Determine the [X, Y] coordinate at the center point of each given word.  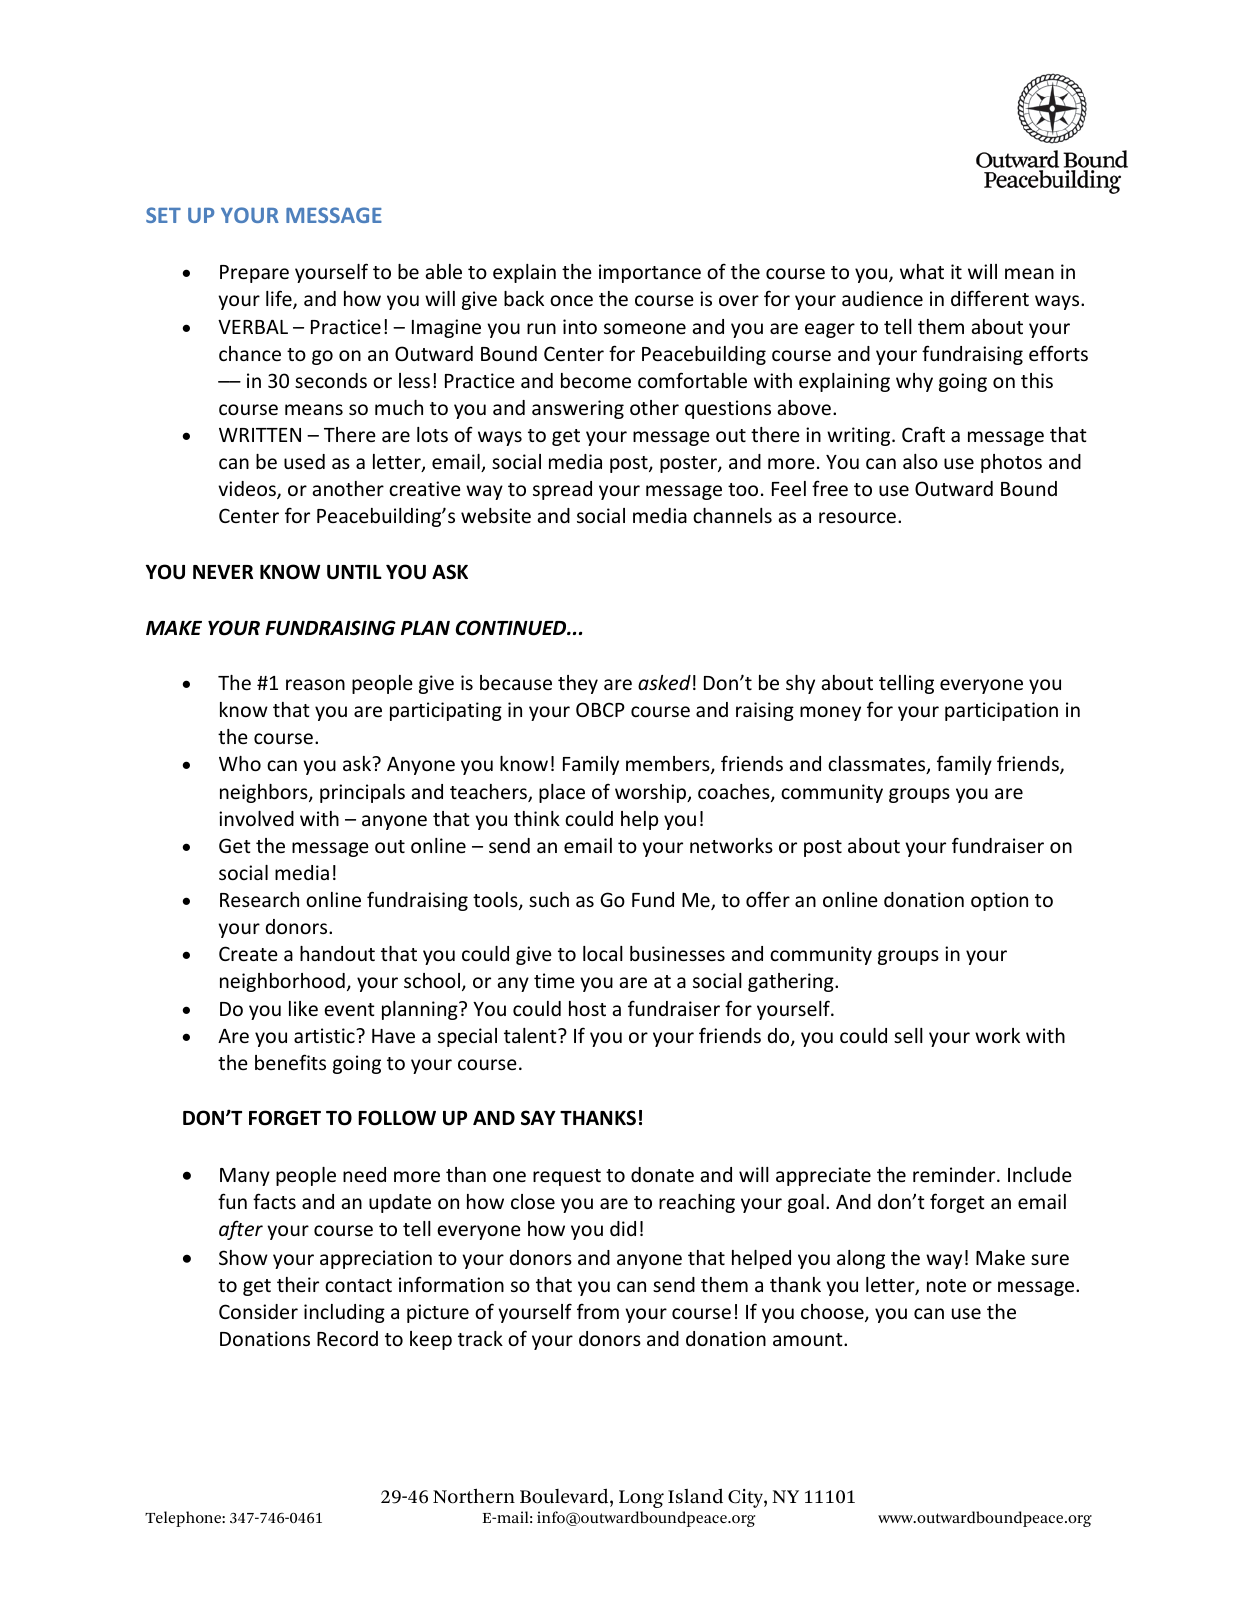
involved [256, 818]
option [999, 901]
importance [650, 273]
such [549, 899]
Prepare [254, 274]
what [922, 271]
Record [347, 1338]
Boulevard [565, 1497]
